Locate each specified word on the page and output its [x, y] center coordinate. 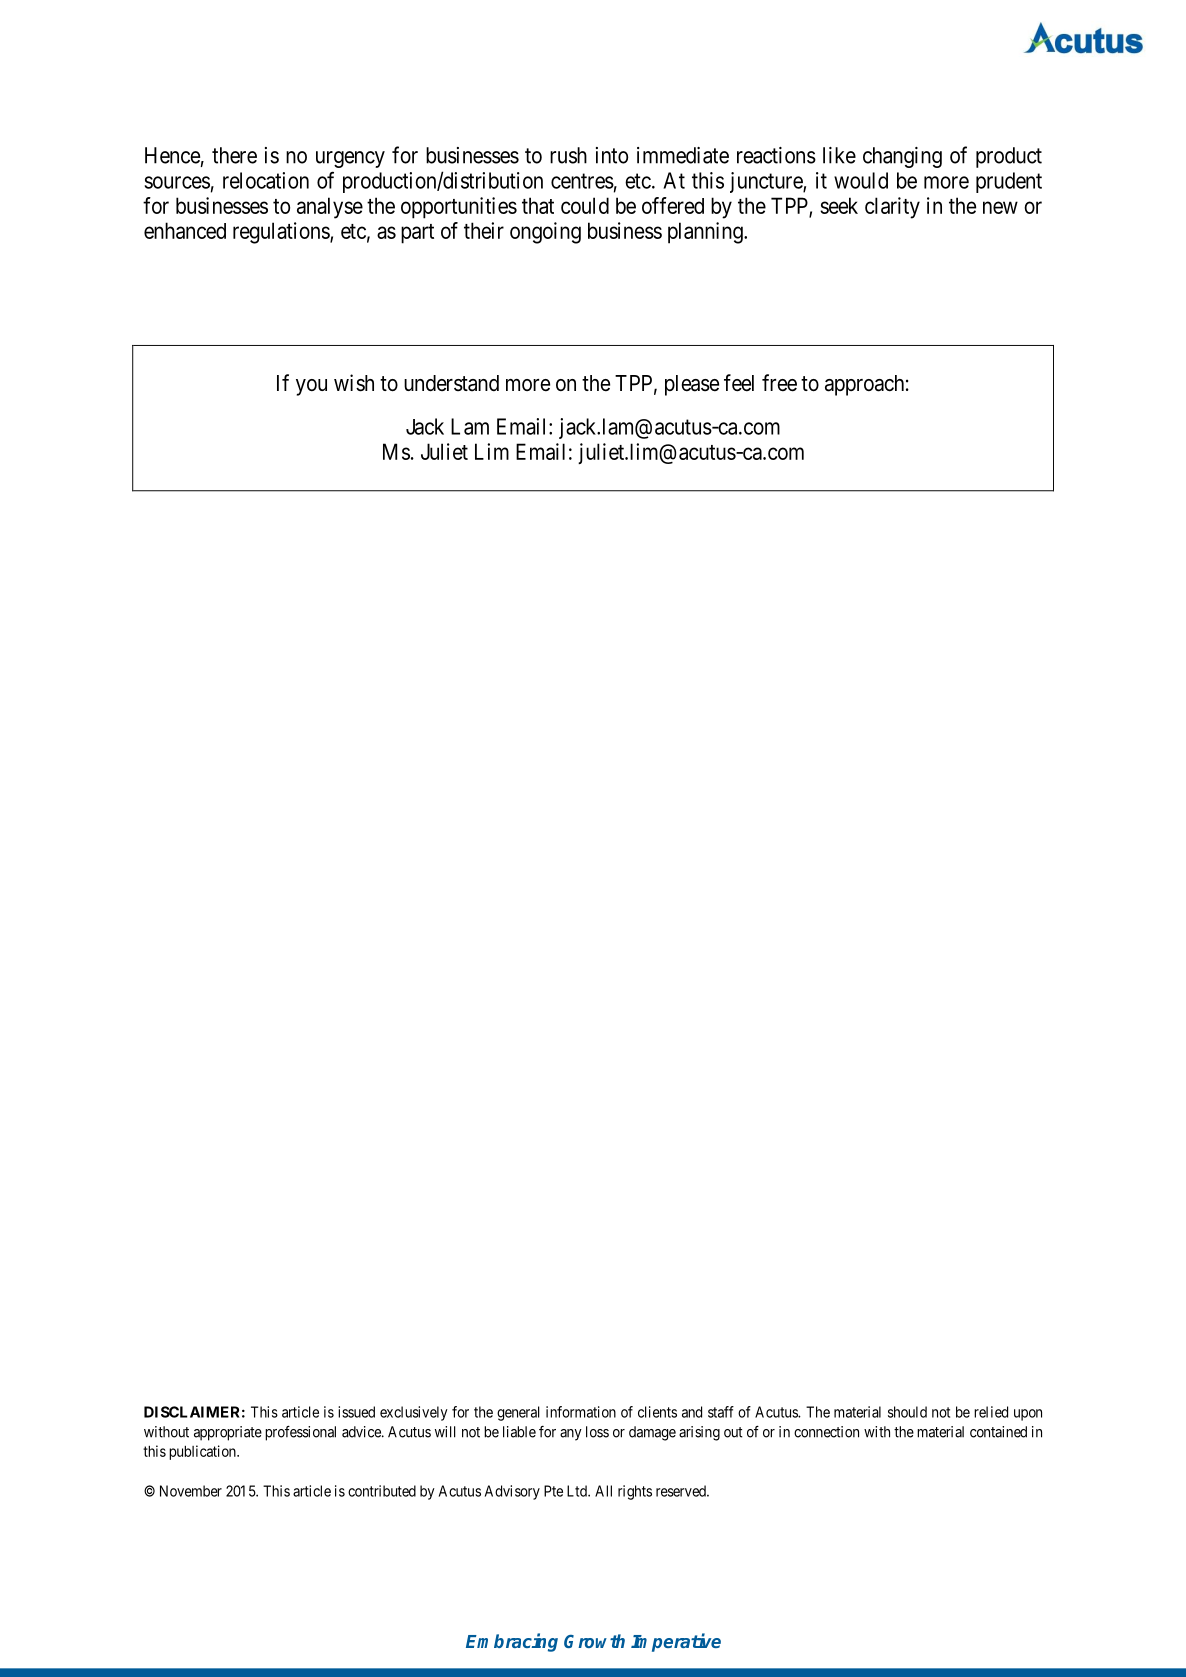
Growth [594, 1641]
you [311, 387]
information [581, 1412]
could [585, 205]
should [907, 1412]
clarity [892, 208]
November [191, 1491]
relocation [266, 180]
